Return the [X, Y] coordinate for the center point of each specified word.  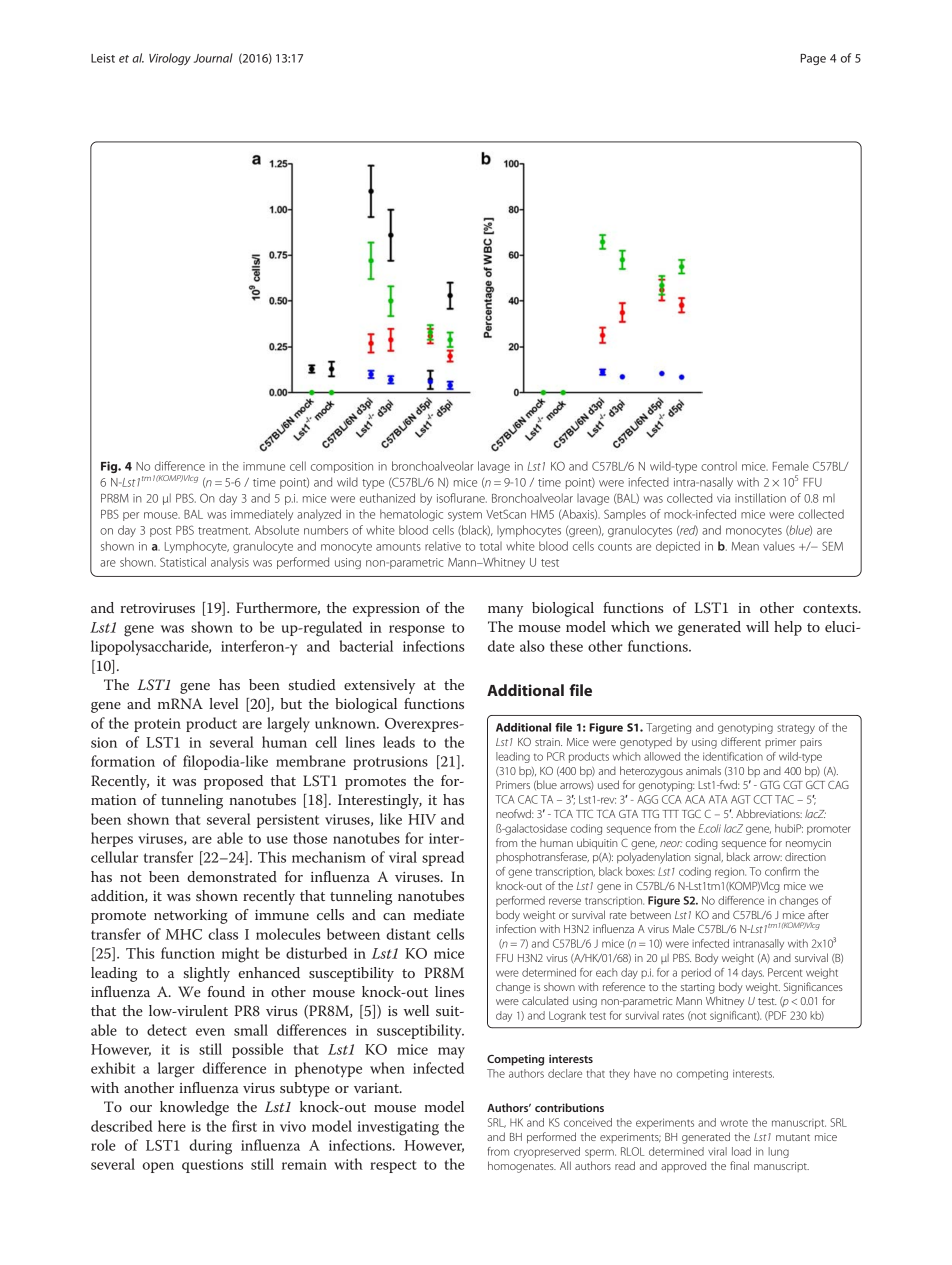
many [505, 611]
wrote [734, 1123]
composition [342, 467]
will [757, 626]
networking [191, 916]
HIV [422, 819]
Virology [170, 59]
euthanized [387, 498]
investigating [398, 1128]
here [172, 1126]
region [730, 872]
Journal [213, 58]
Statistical [183, 562]
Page [813, 59]
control [719, 466]
